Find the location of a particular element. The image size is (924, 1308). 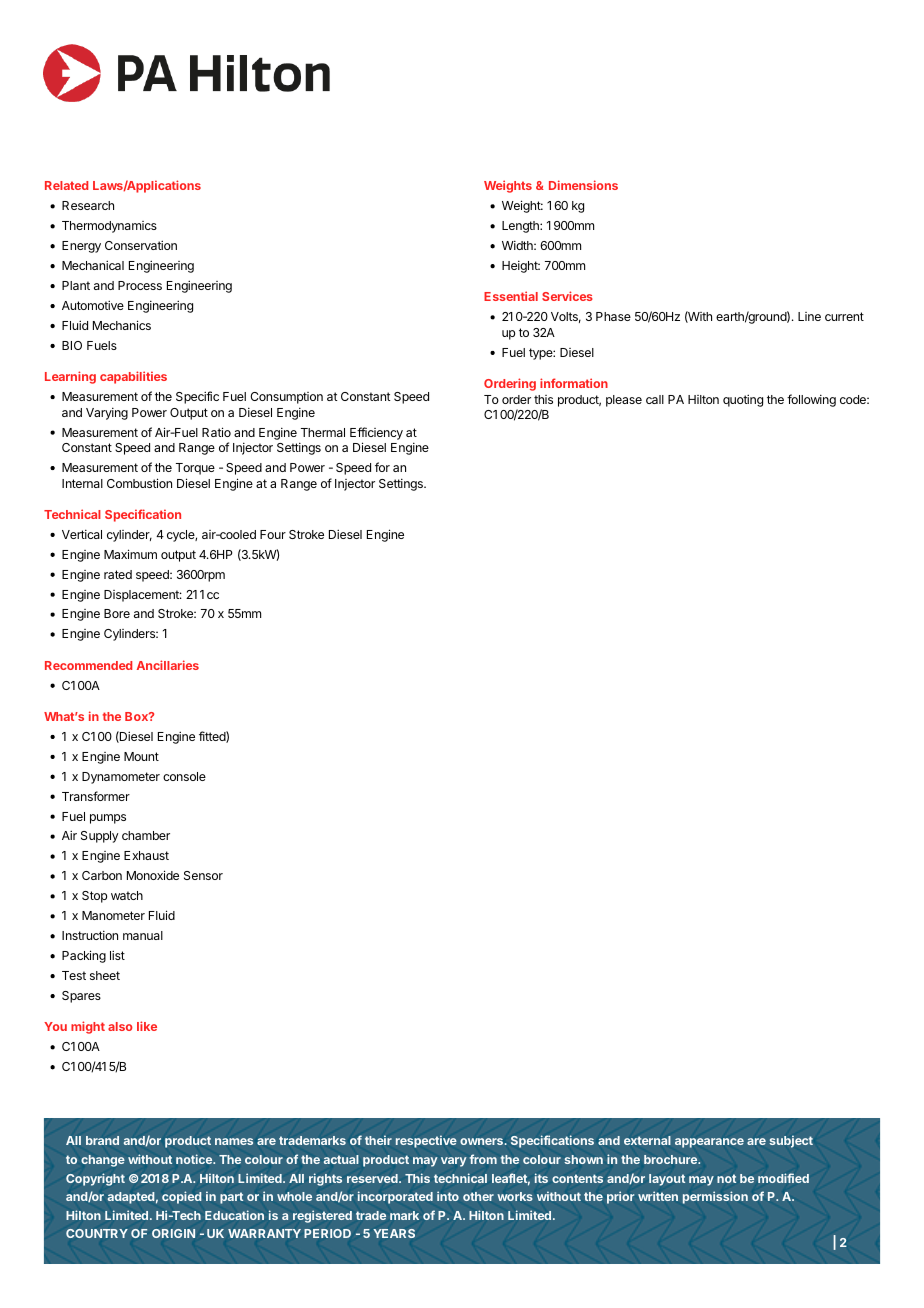

permission is located at coordinates (715, 1197).
